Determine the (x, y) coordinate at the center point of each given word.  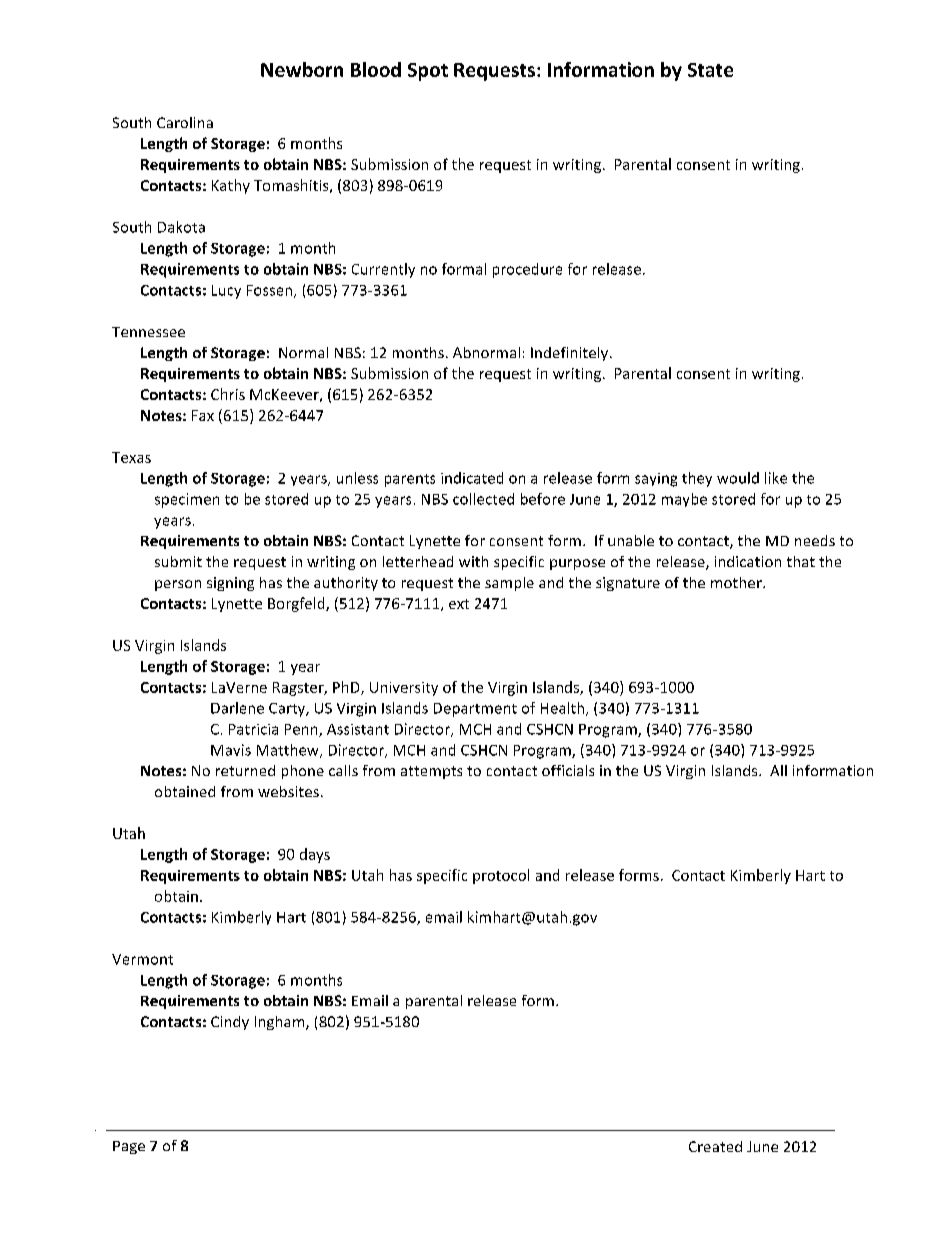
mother (737, 582)
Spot (428, 72)
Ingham (281, 1023)
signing (230, 584)
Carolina (185, 122)
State (710, 70)
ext (459, 604)
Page (129, 1147)
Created (715, 1146)
